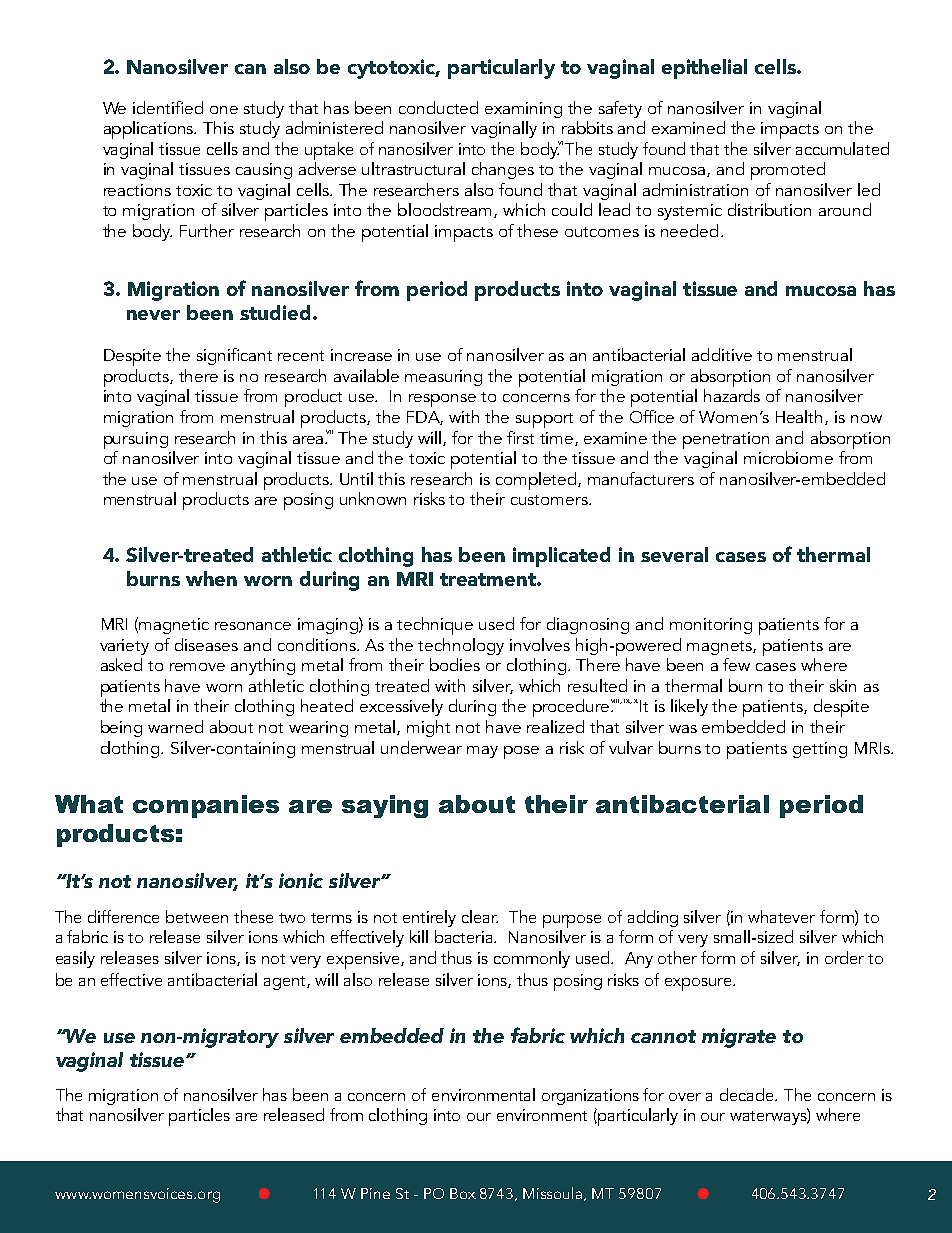 Image resolution: width=952 pixels, height=1233 pixels. Describe the element at coordinates (489, 579) in the screenshot. I see `treatment` at that location.
